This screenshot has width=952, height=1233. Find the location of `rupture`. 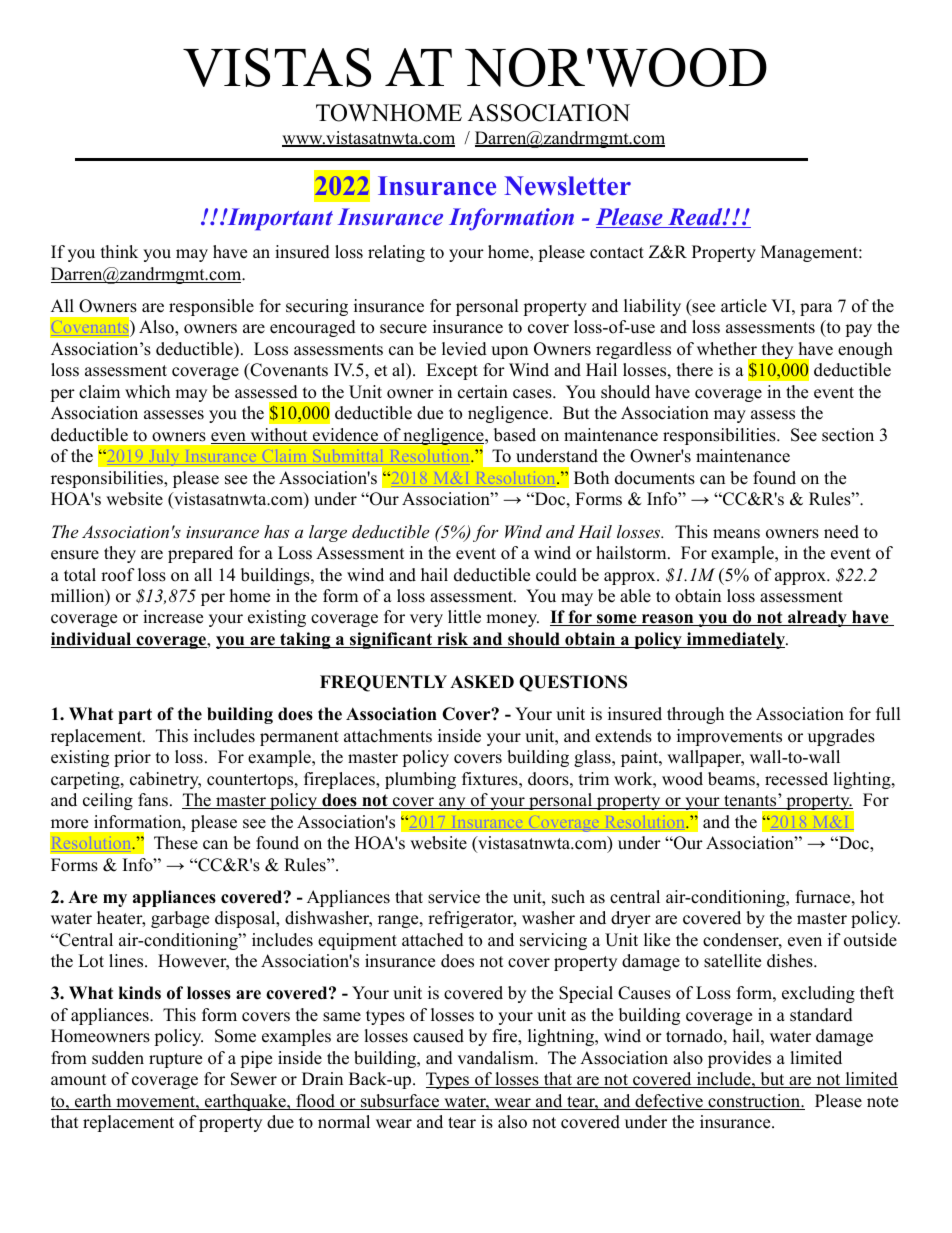

rupture is located at coordinates (175, 1060).
